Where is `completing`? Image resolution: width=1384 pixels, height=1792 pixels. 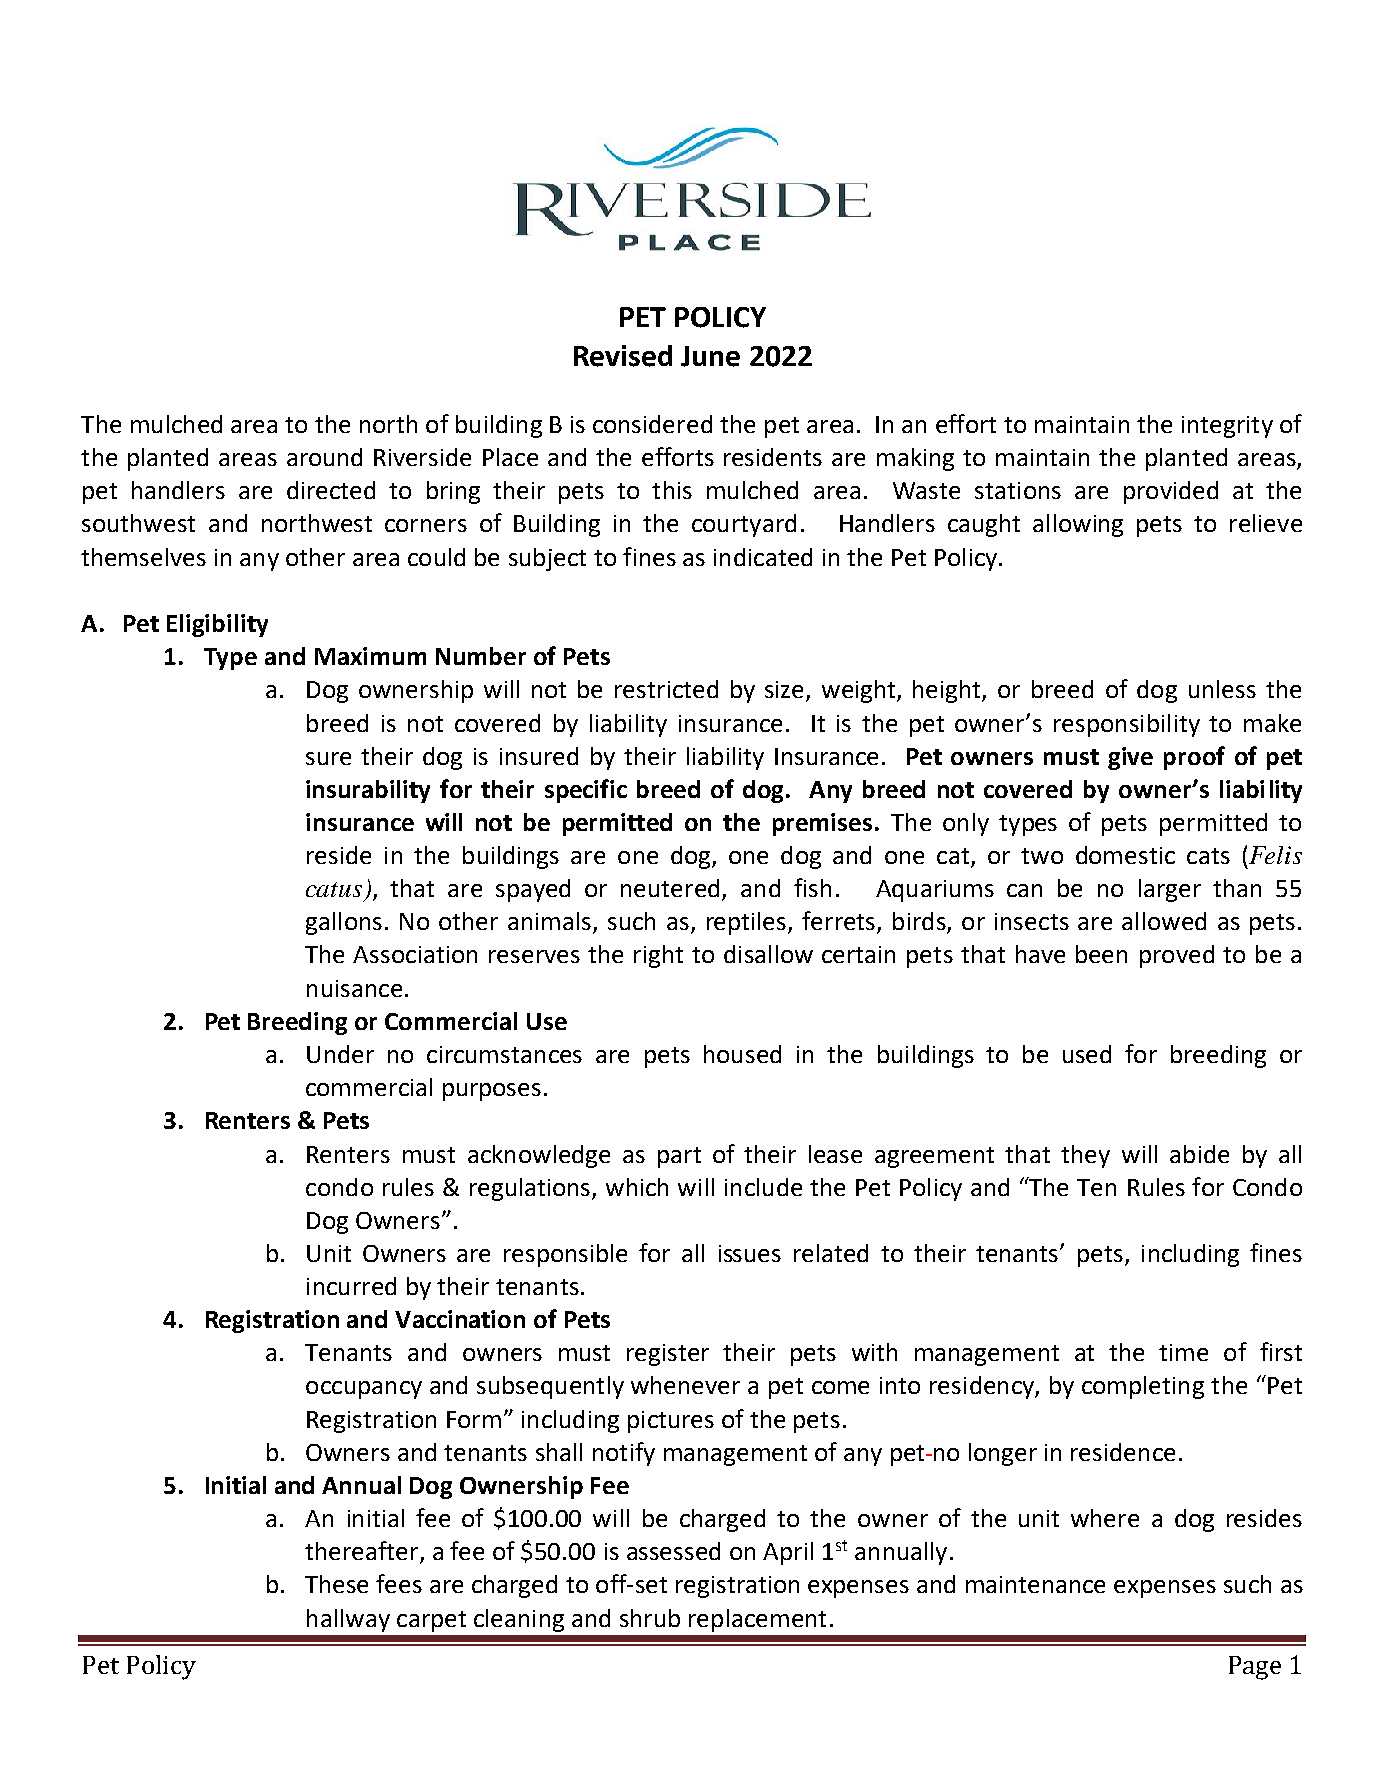 completing is located at coordinates (1143, 1387).
